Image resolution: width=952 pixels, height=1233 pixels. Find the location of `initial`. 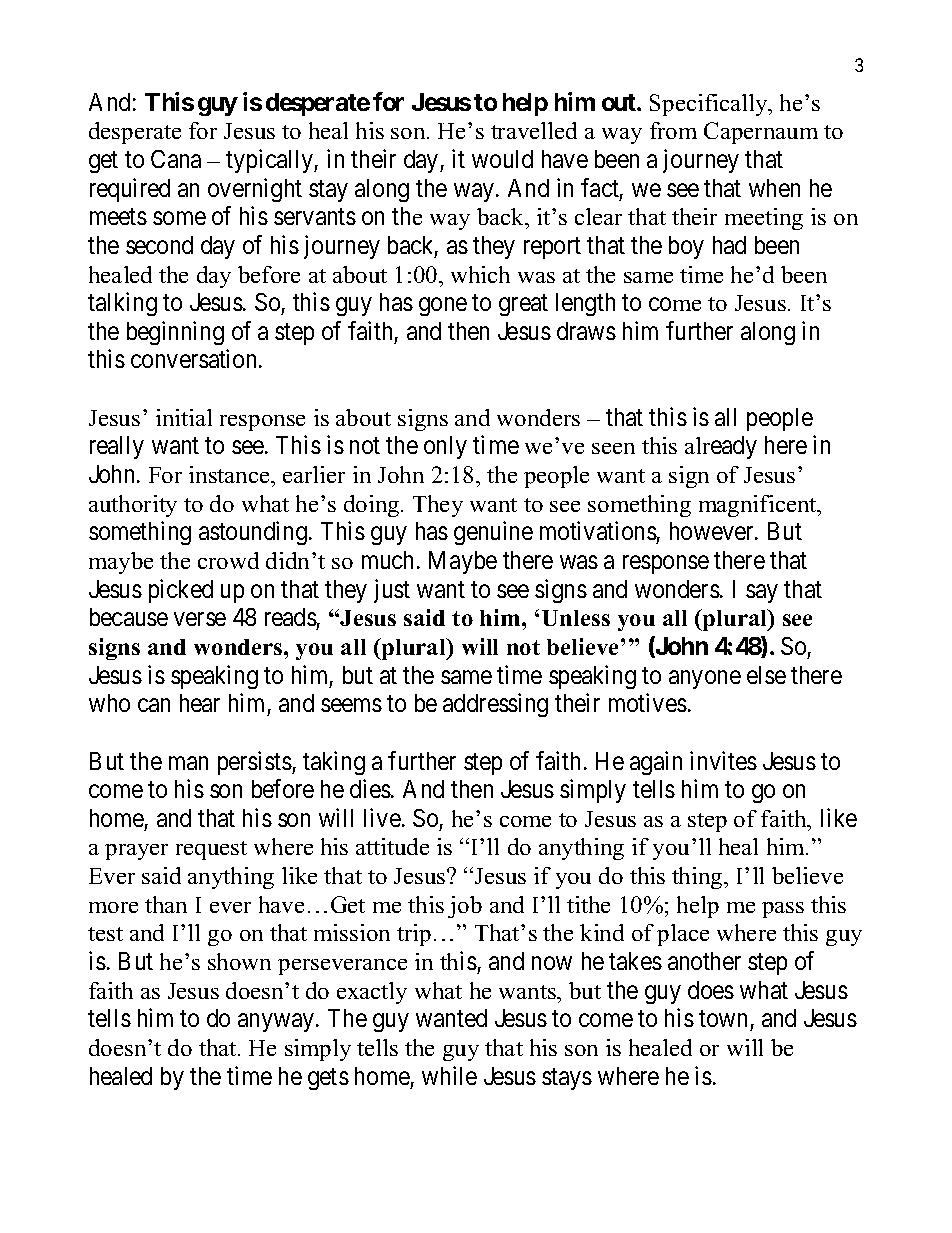

initial is located at coordinates (184, 417).
